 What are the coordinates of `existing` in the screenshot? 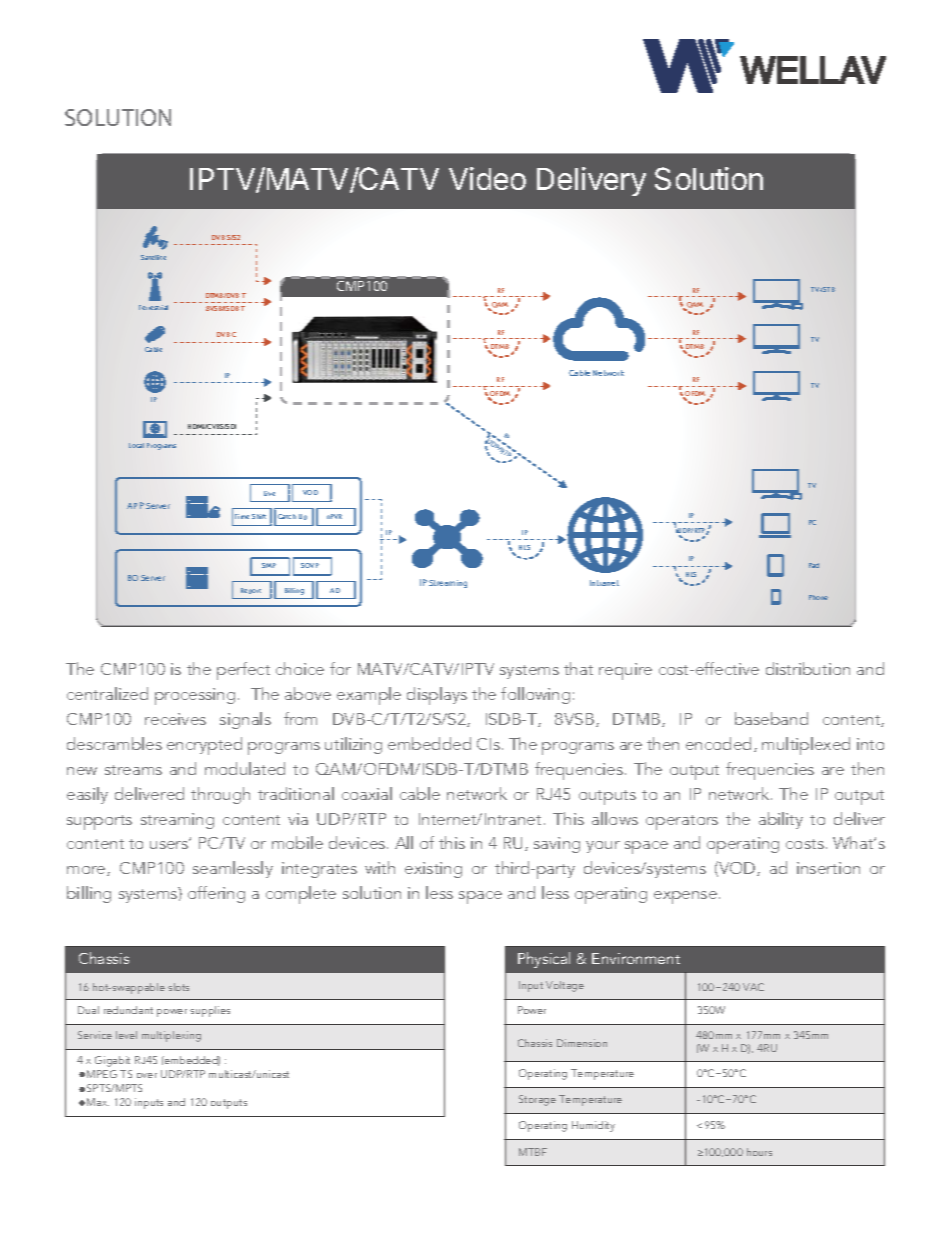 It's located at (433, 870).
